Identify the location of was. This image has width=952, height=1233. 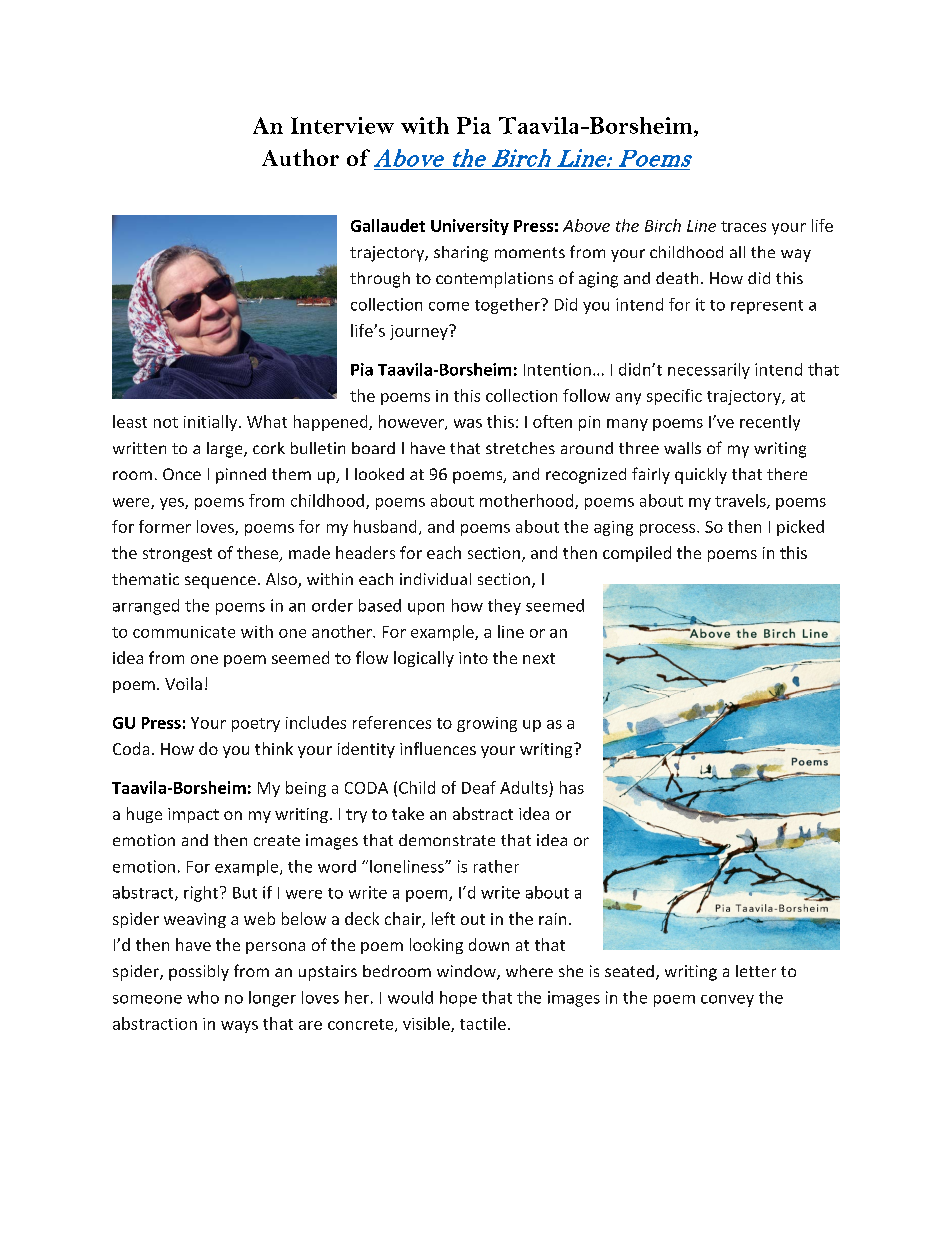
(468, 423).
